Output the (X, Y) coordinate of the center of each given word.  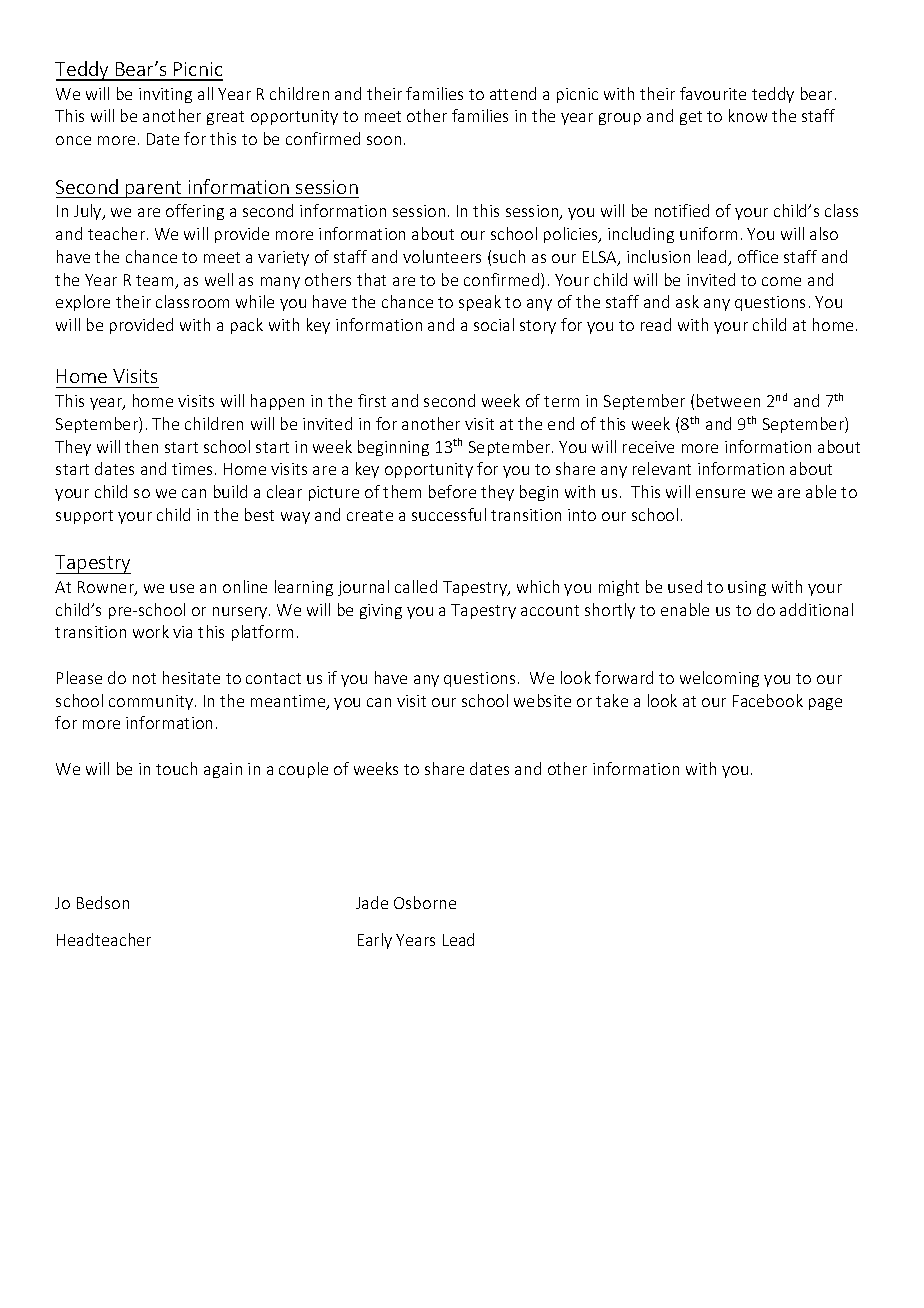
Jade (372, 902)
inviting (165, 95)
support (84, 517)
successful (449, 514)
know (748, 115)
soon (384, 140)
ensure (720, 493)
